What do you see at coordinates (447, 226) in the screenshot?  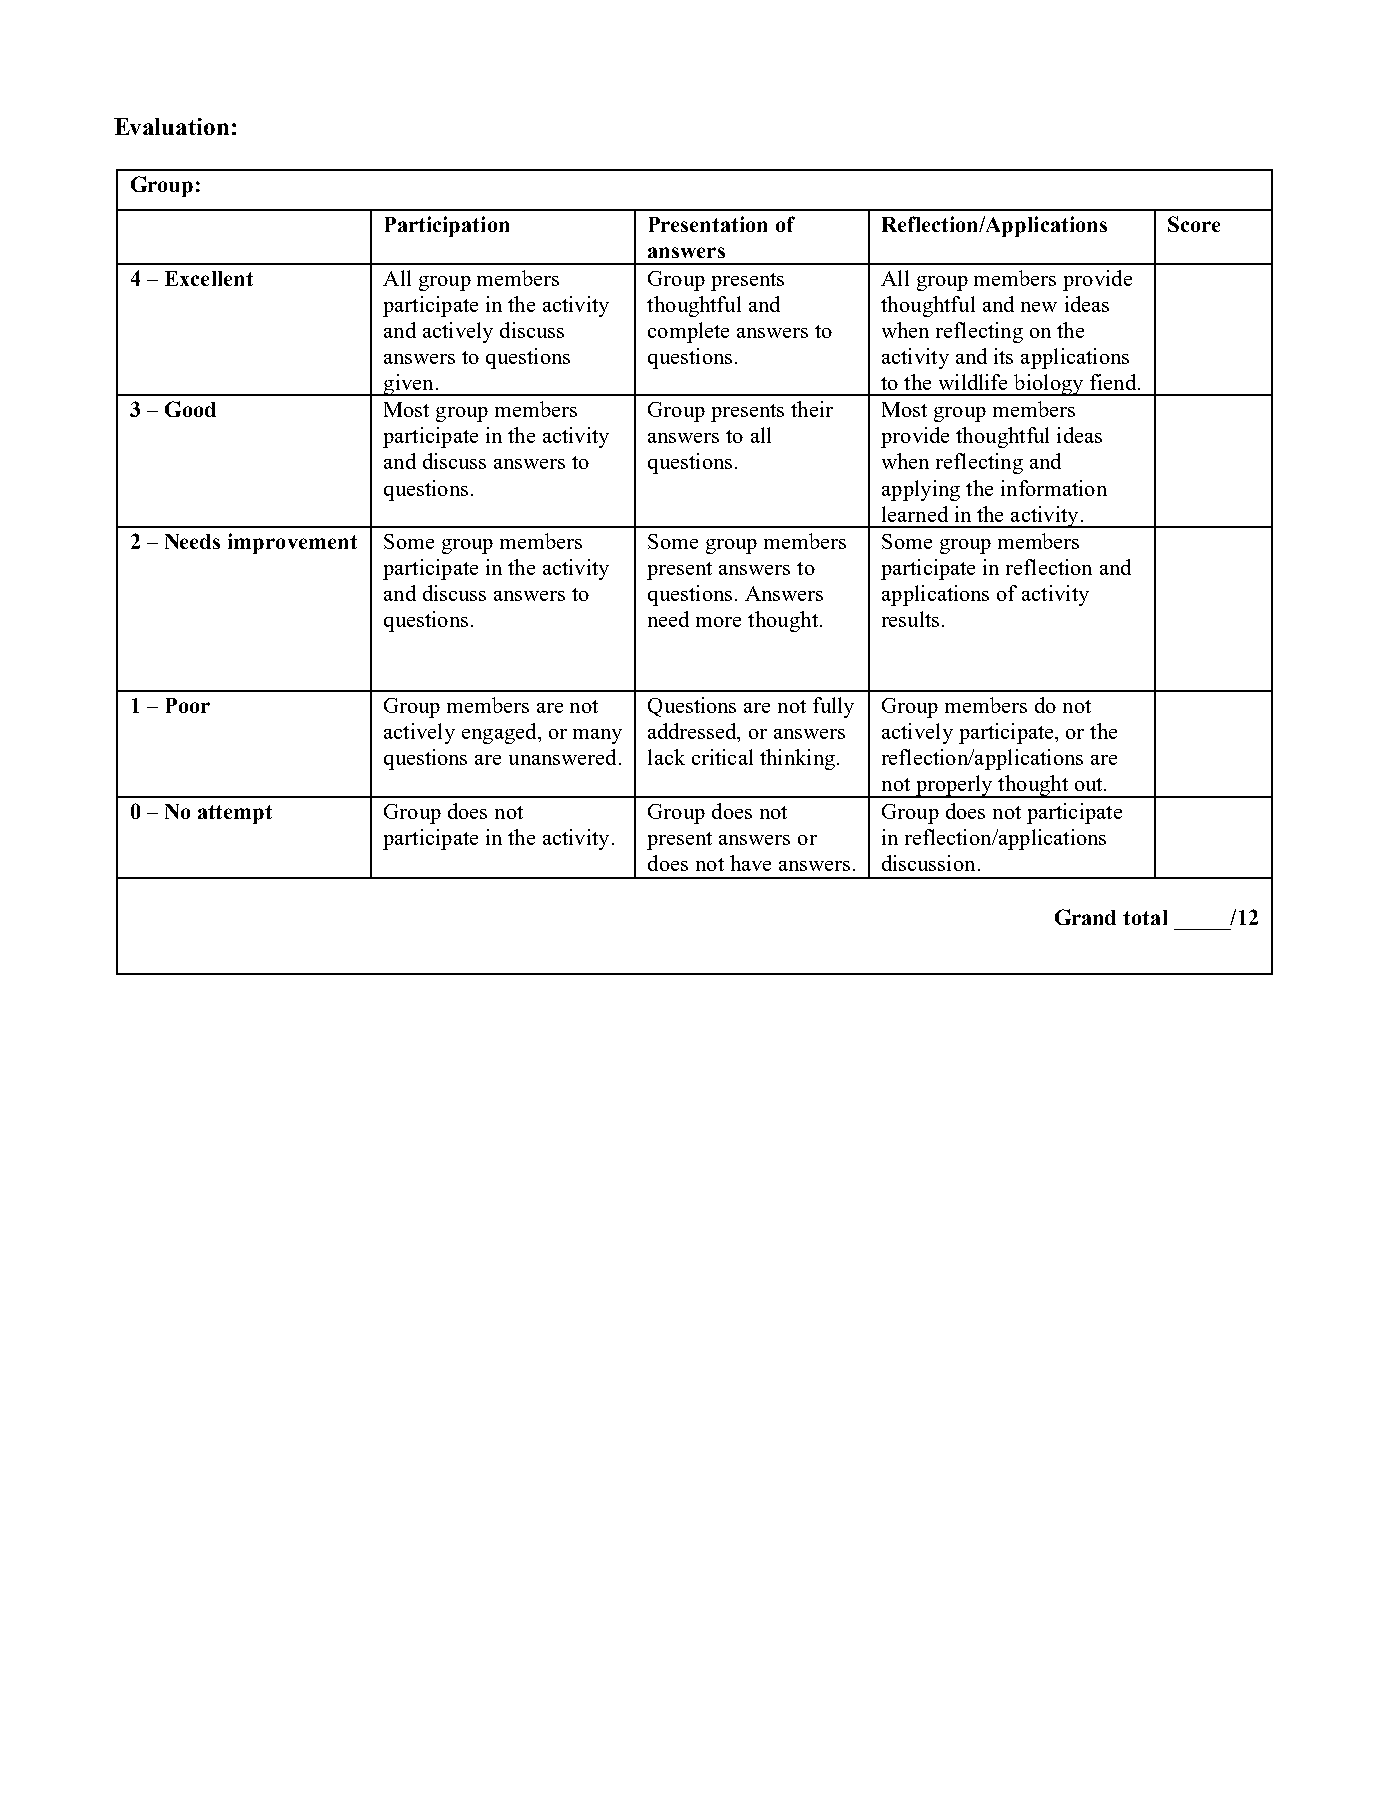 I see `Participation` at bounding box center [447, 226].
